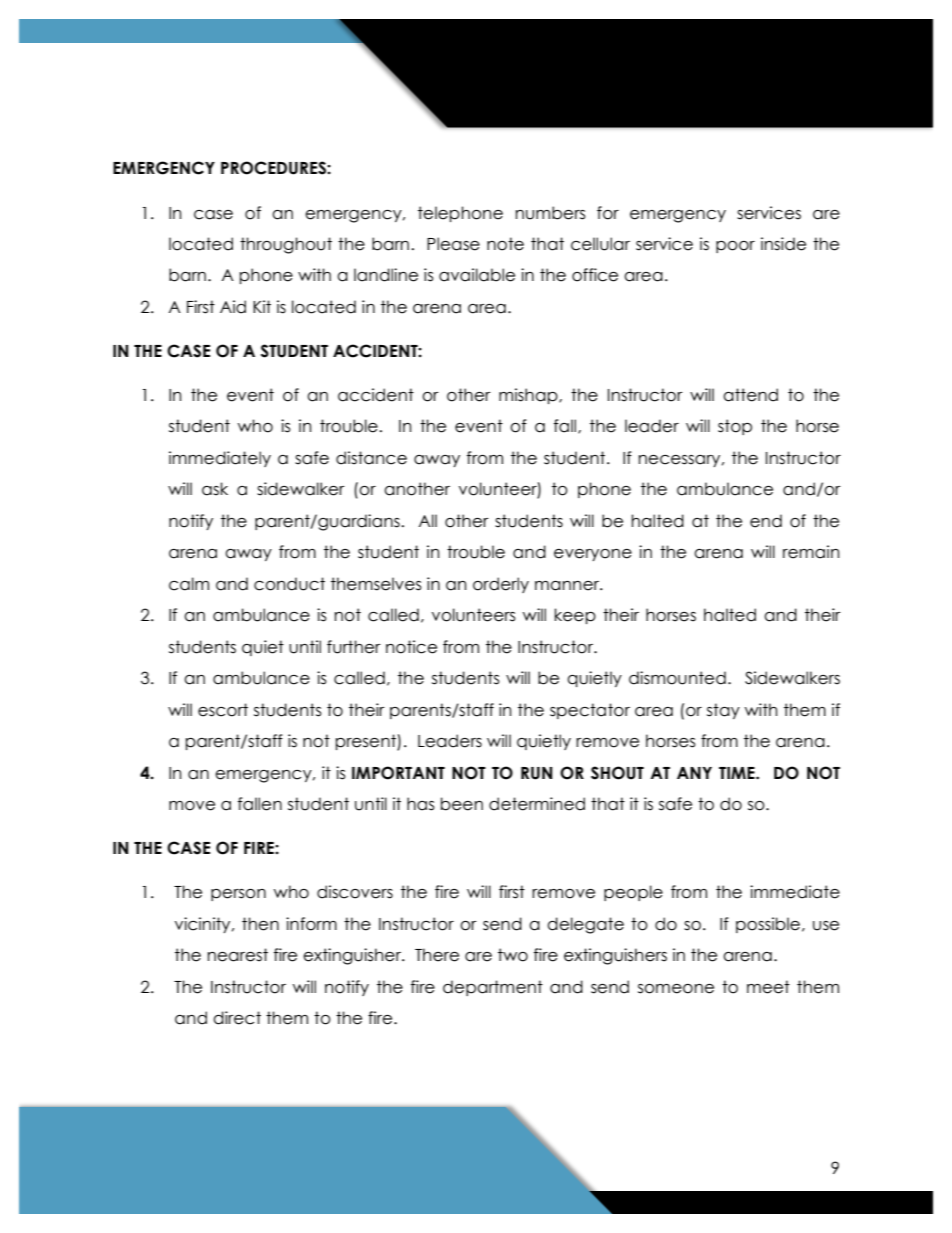  I want to click on stop, so click(735, 427).
